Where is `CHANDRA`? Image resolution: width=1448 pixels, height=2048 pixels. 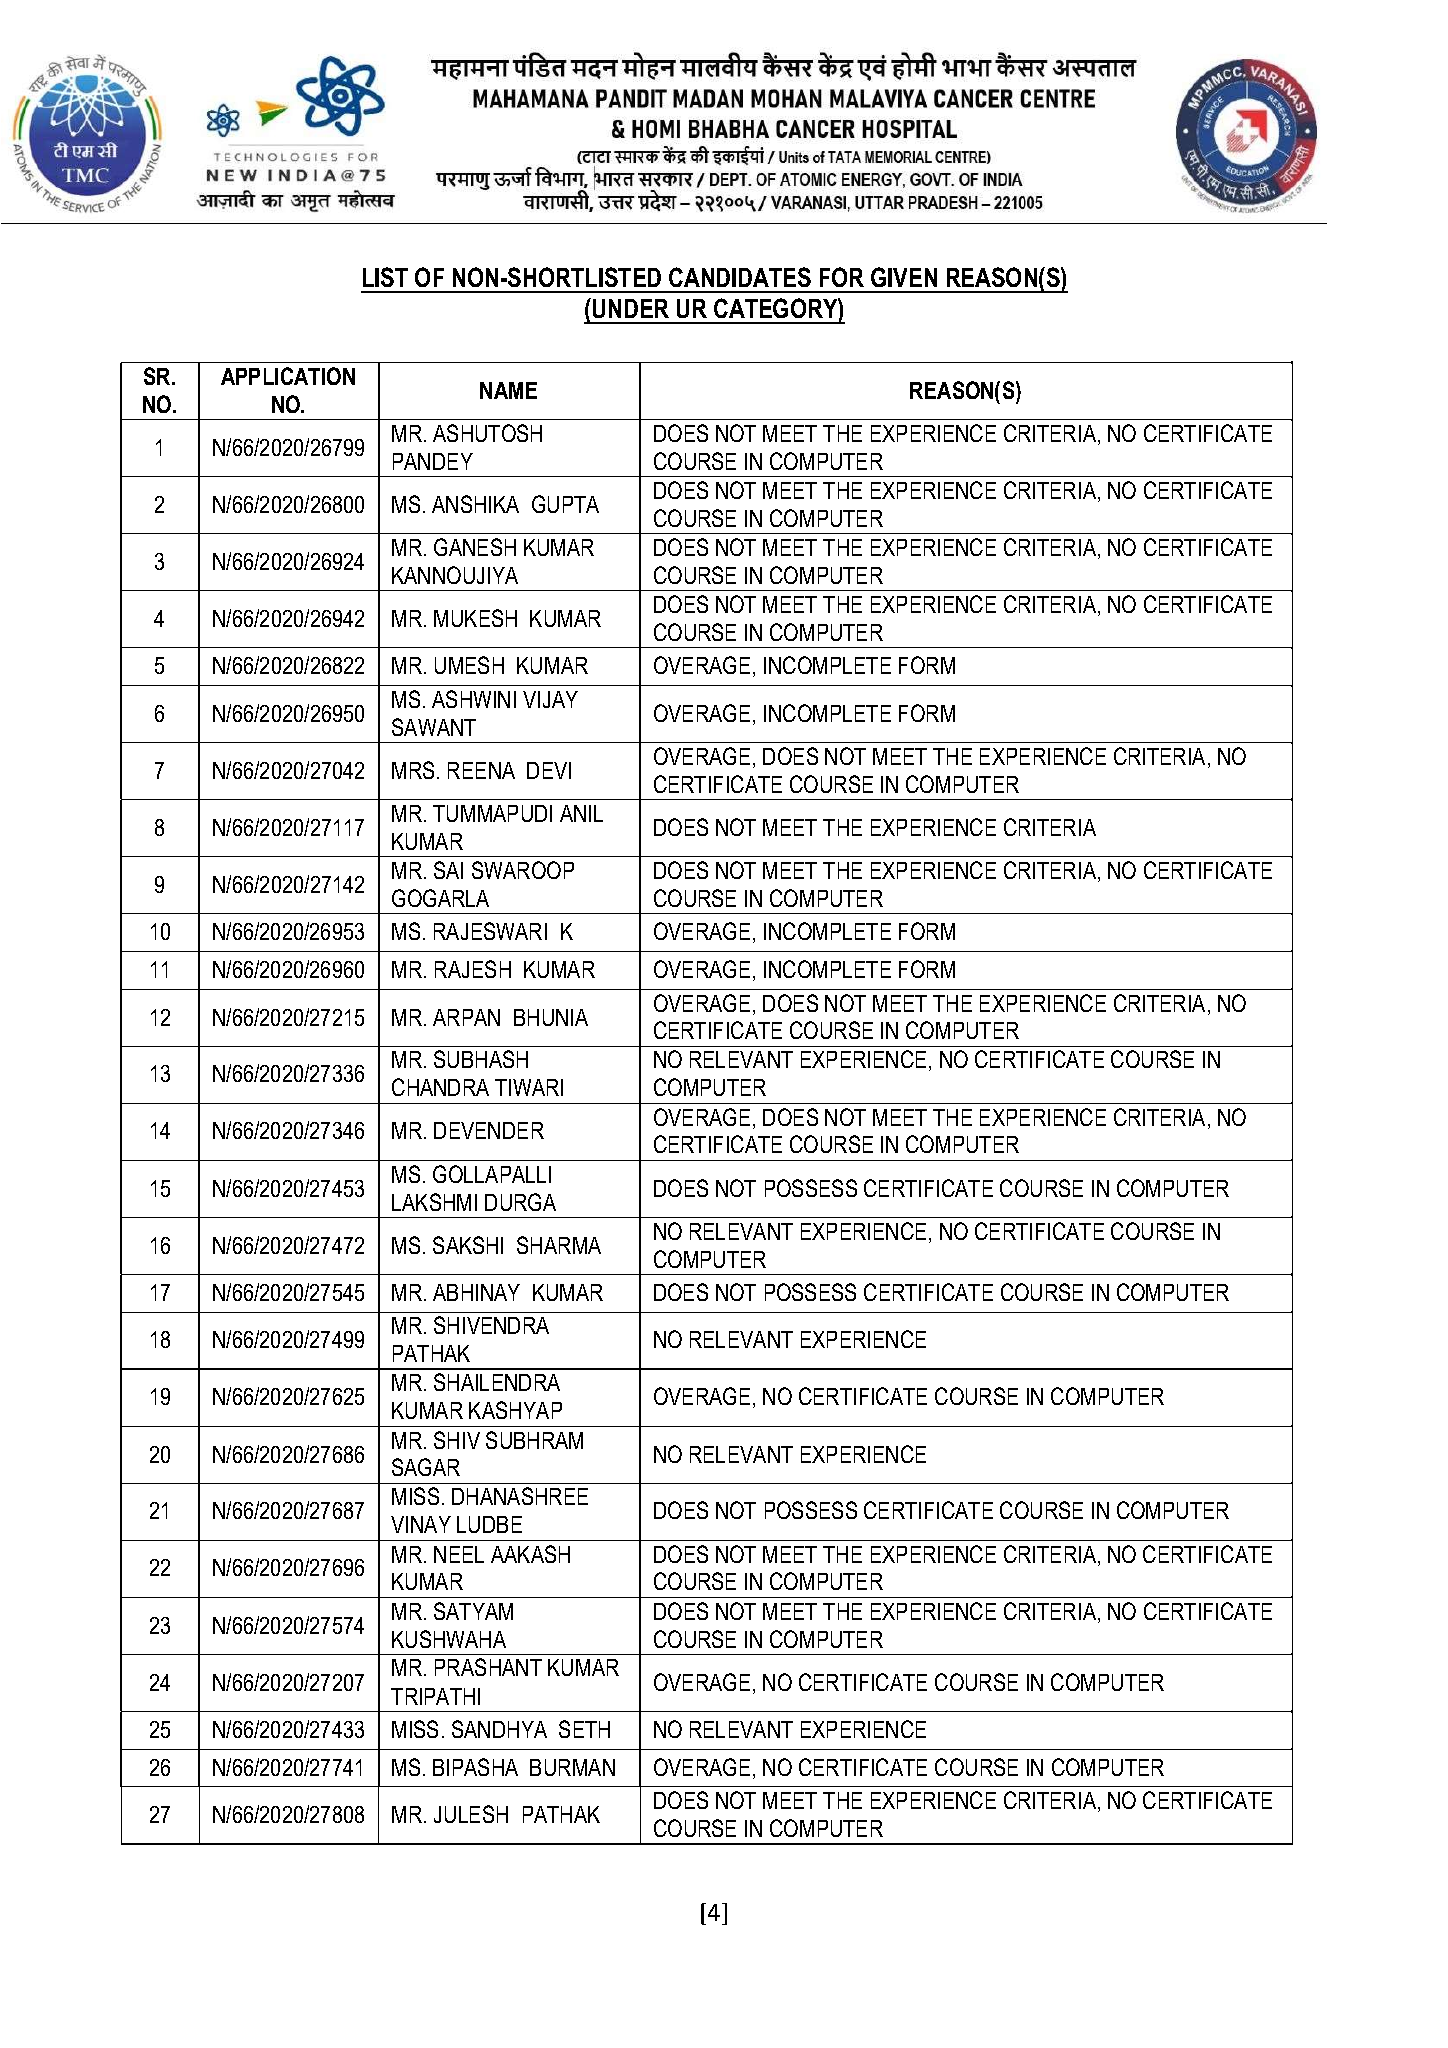
CHANDRA is located at coordinates (440, 1087).
